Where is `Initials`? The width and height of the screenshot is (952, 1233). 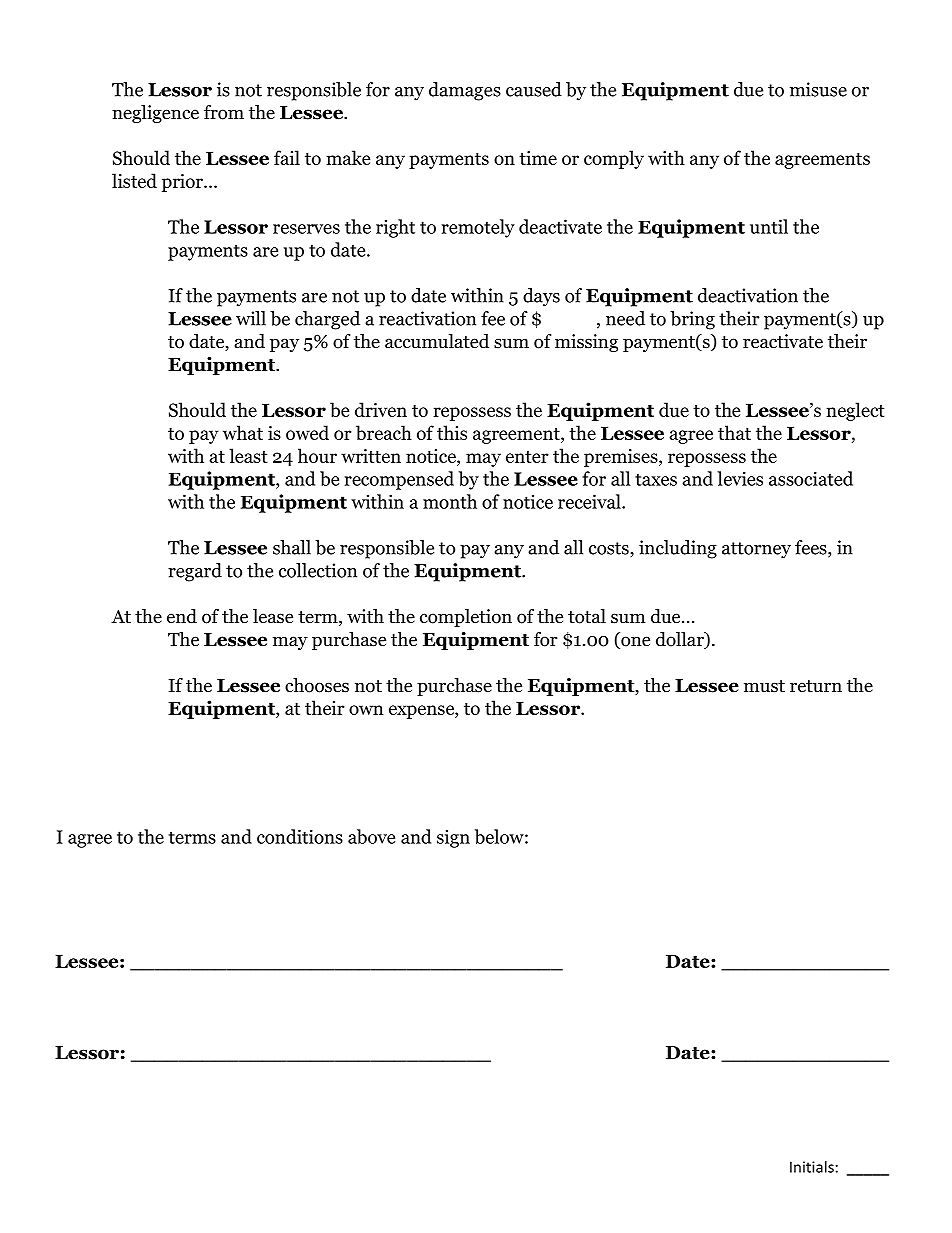
Initials is located at coordinates (812, 1167).
